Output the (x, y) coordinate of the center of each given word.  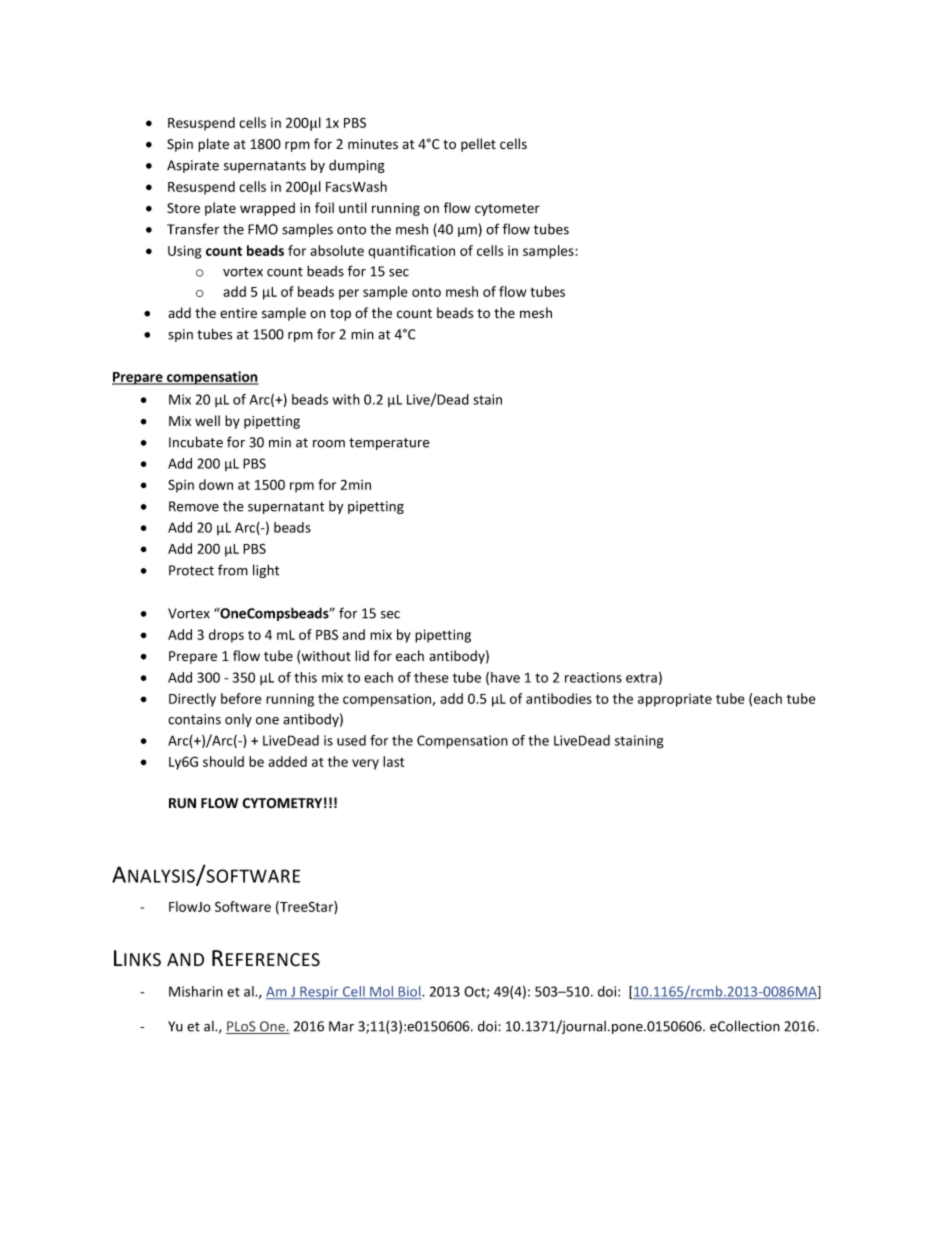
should (223, 761)
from (233, 570)
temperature (389, 444)
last (393, 761)
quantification (411, 252)
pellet (478, 145)
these (431, 677)
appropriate (675, 700)
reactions (593, 677)
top (340, 315)
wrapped (267, 209)
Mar (341, 1026)
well (207, 420)
